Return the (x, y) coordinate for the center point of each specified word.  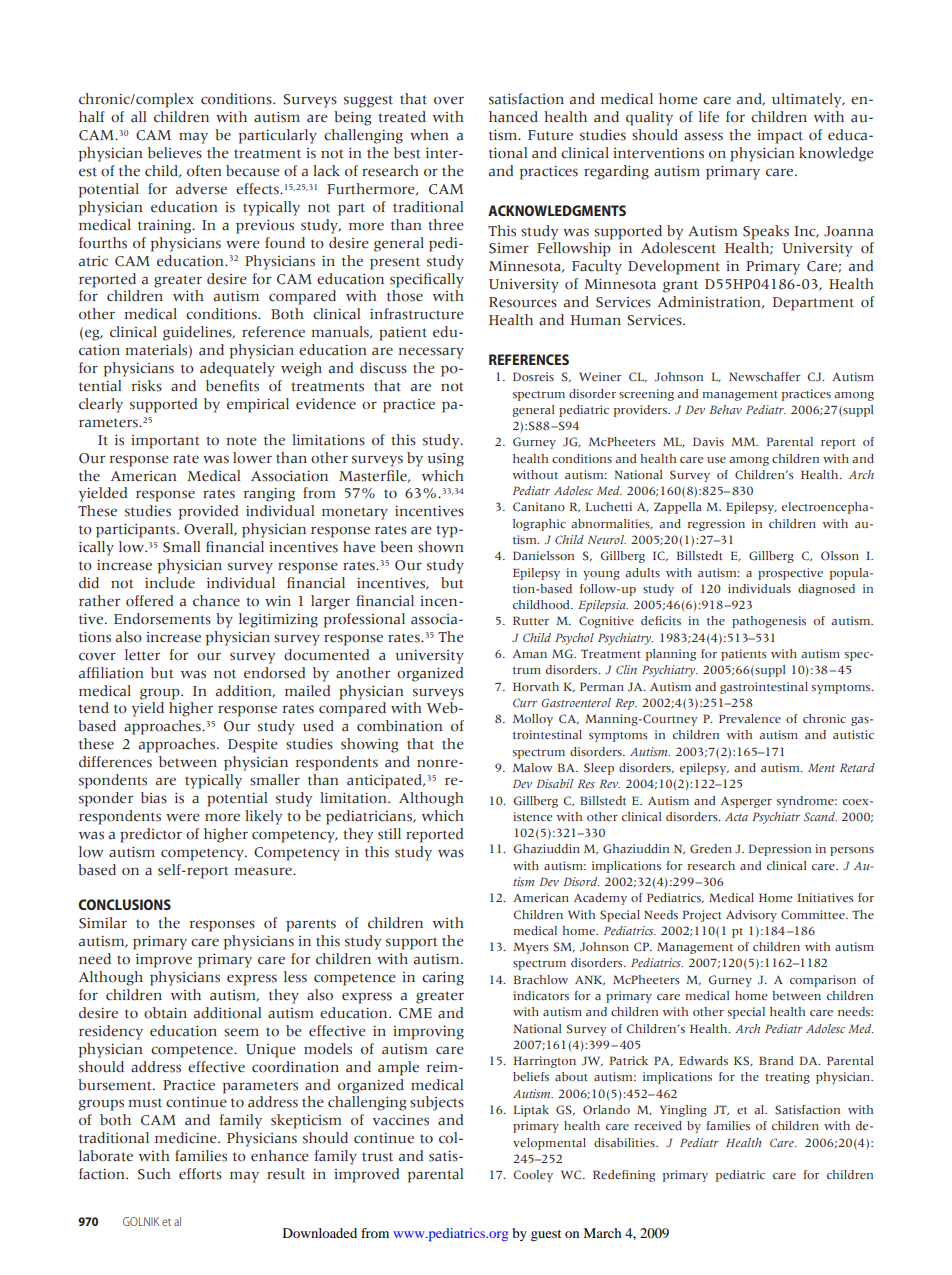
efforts (200, 1174)
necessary (431, 353)
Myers (530, 948)
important (165, 442)
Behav (725, 409)
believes (175, 153)
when (429, 134)
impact (780, 137)
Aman (530, 654)
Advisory (751, 916)
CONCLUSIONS (124, 904)
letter (142, 655)
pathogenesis (769, 622)
